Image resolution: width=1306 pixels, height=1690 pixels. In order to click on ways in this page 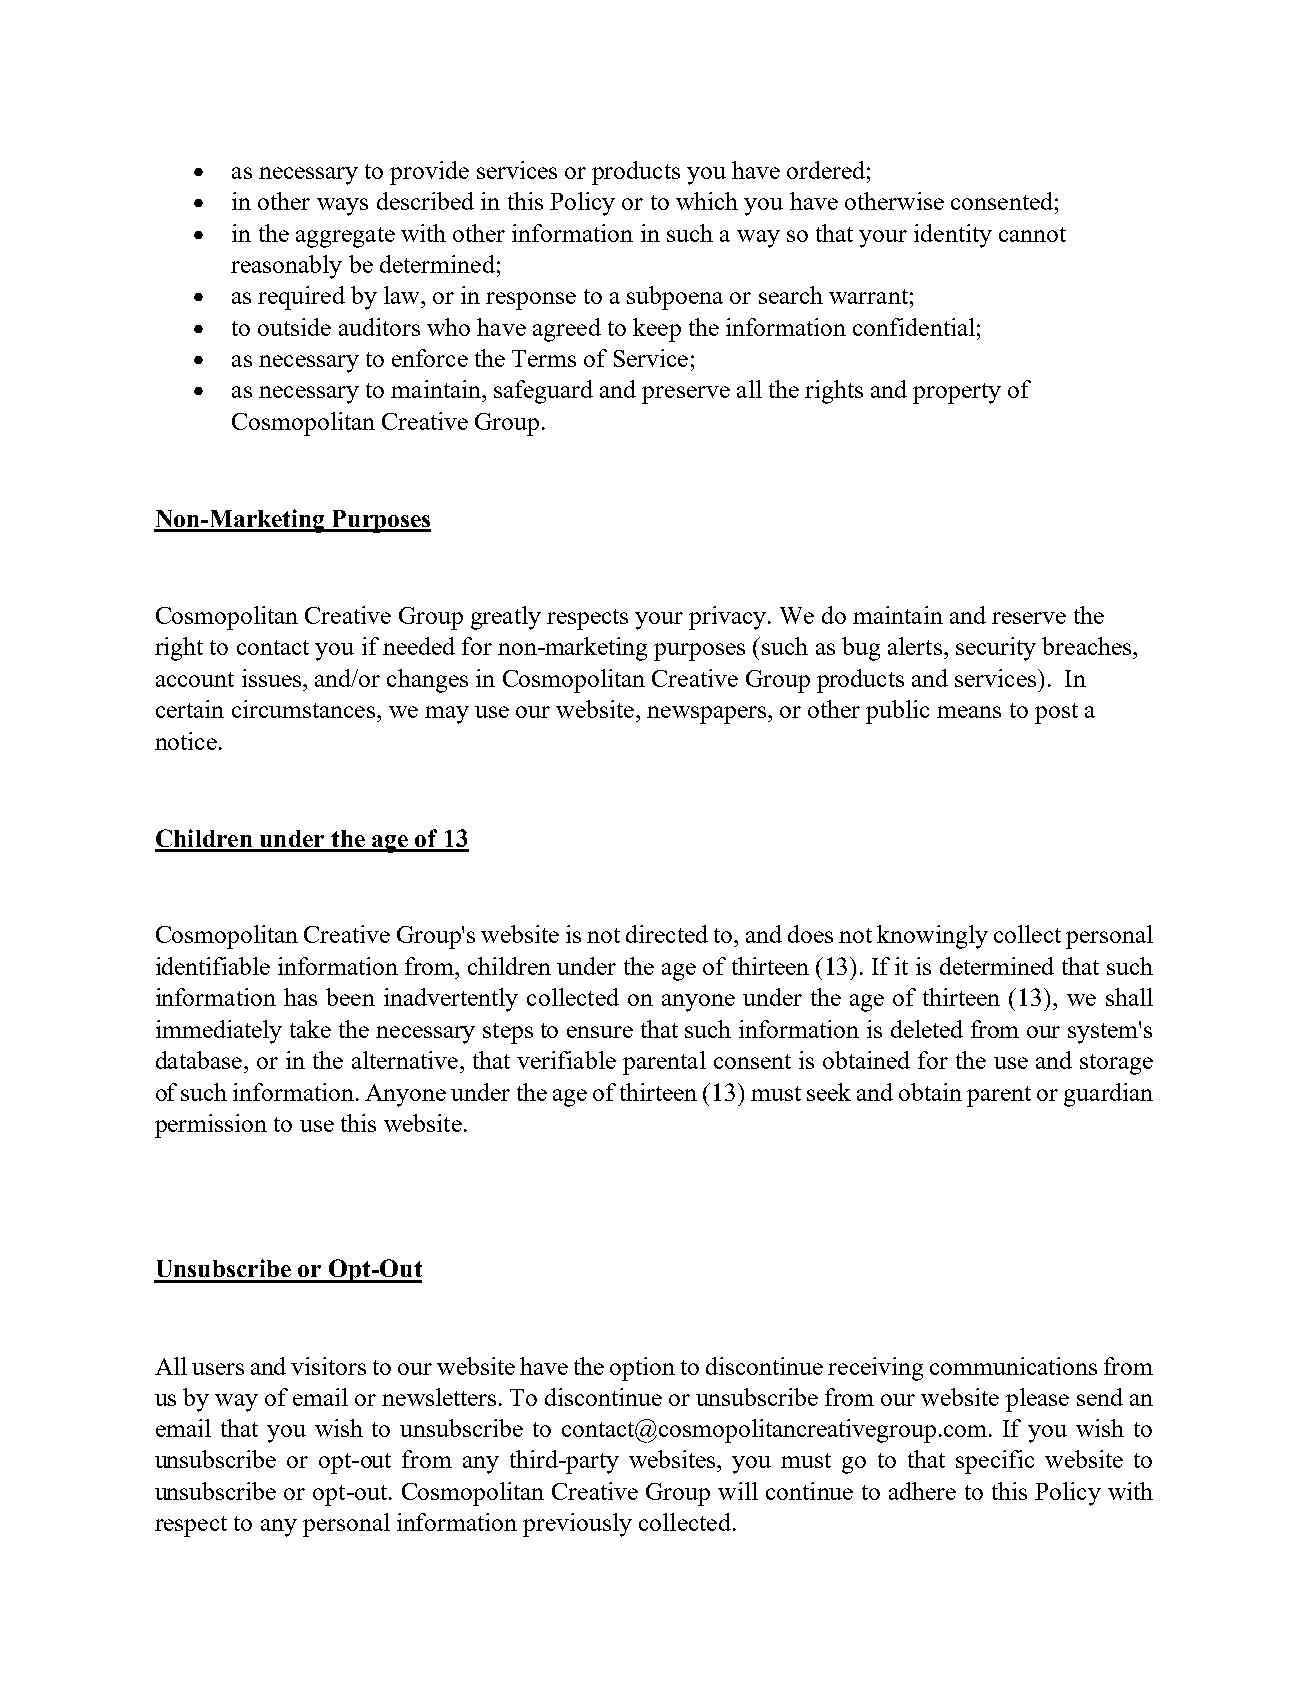, I will do `click(342, 207)`.
